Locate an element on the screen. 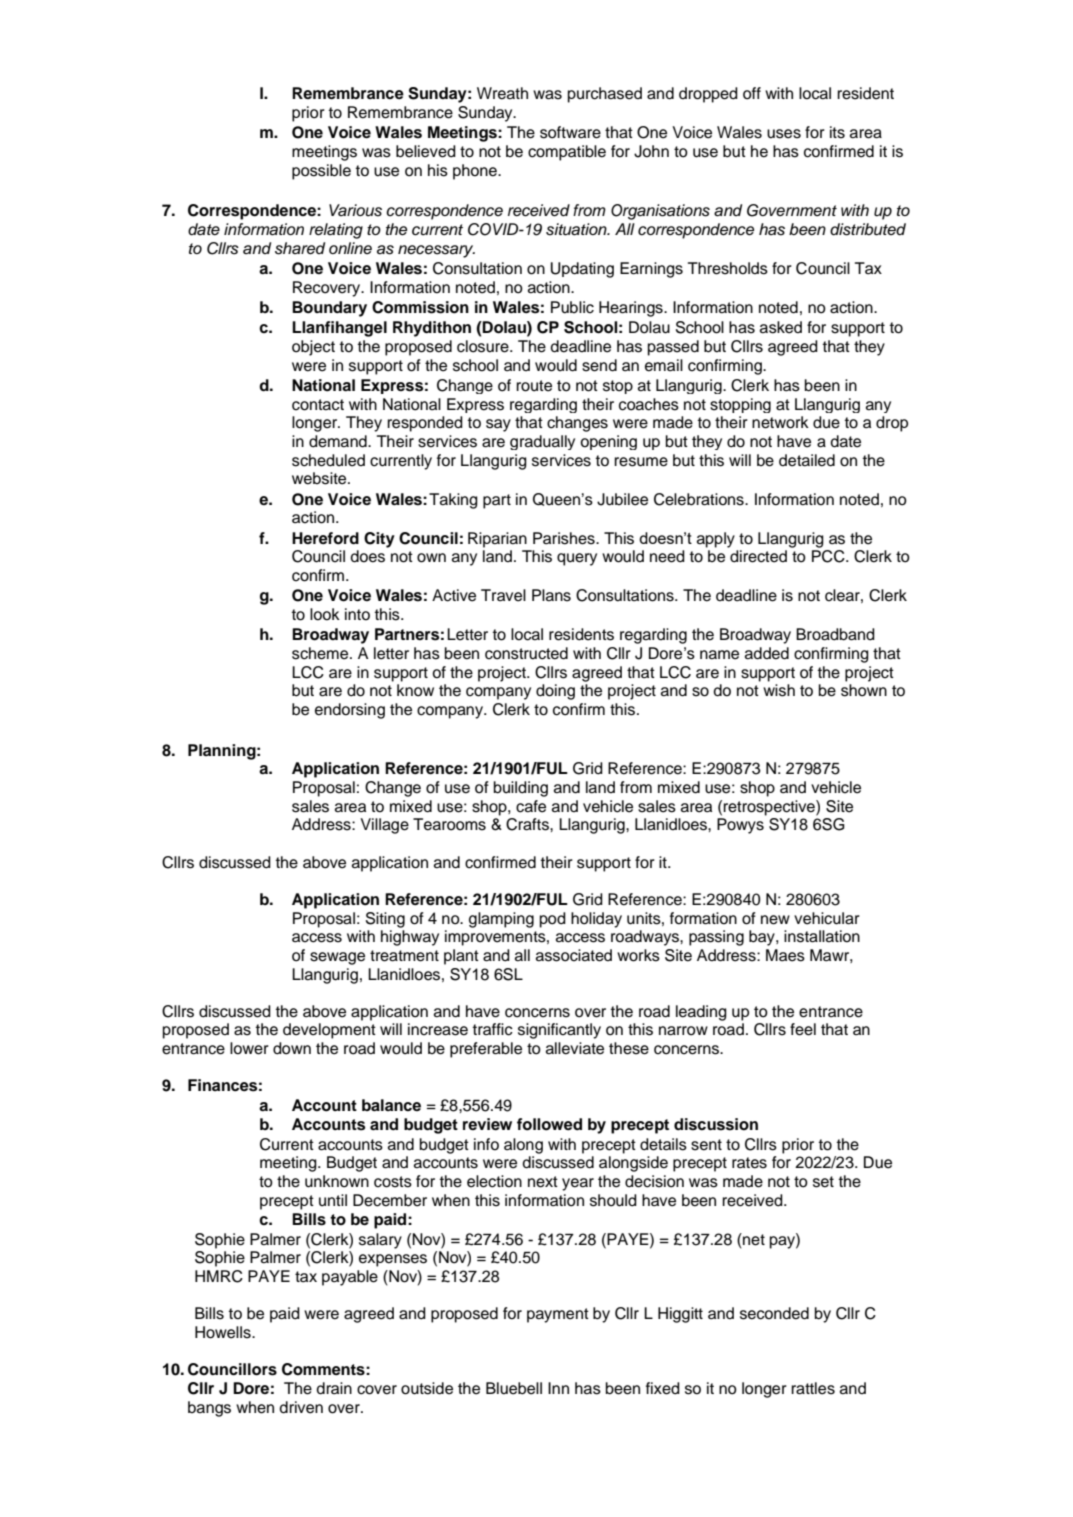  Hereford is located at coordinates (325, 538).
